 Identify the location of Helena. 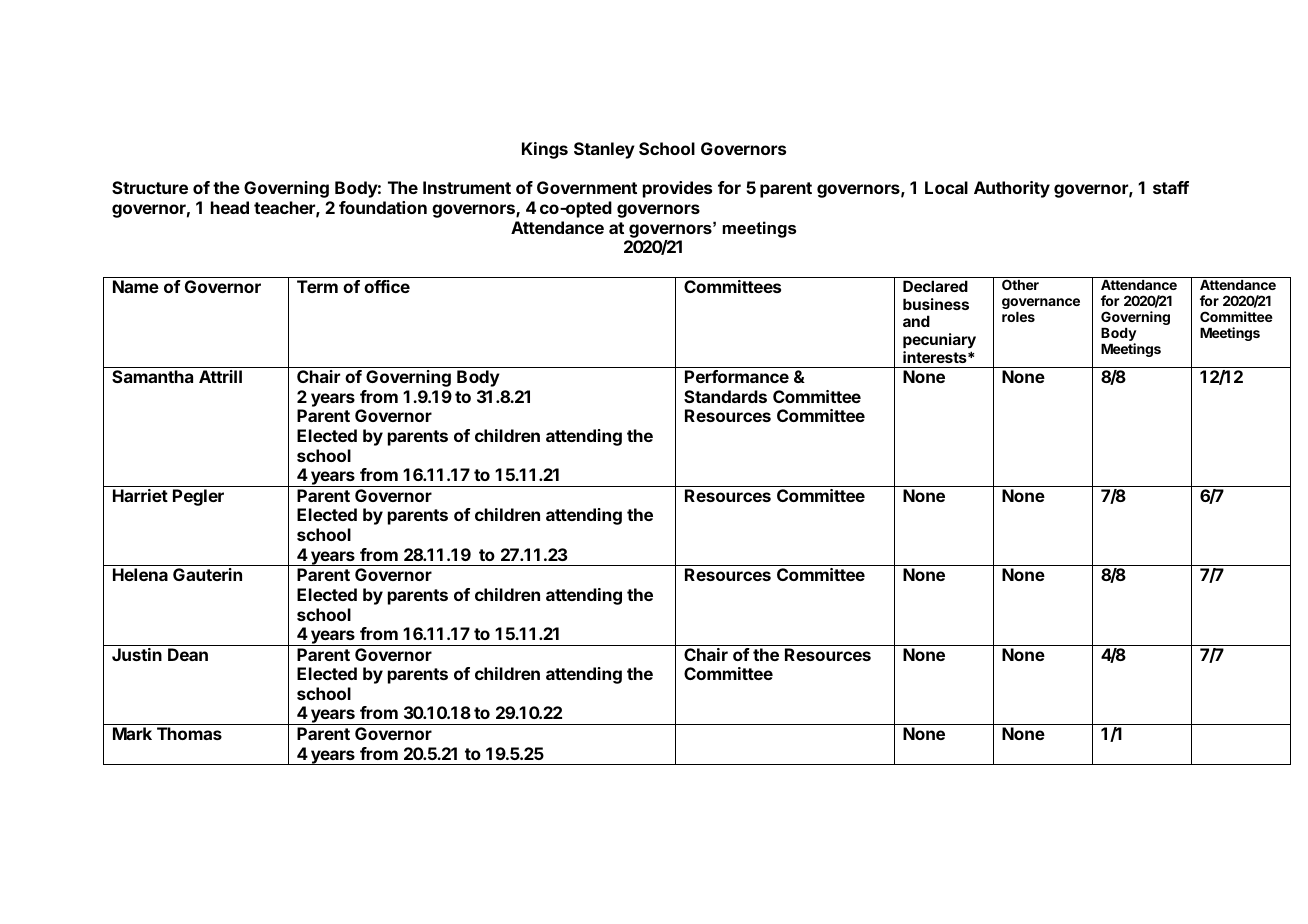
(140, 574).
